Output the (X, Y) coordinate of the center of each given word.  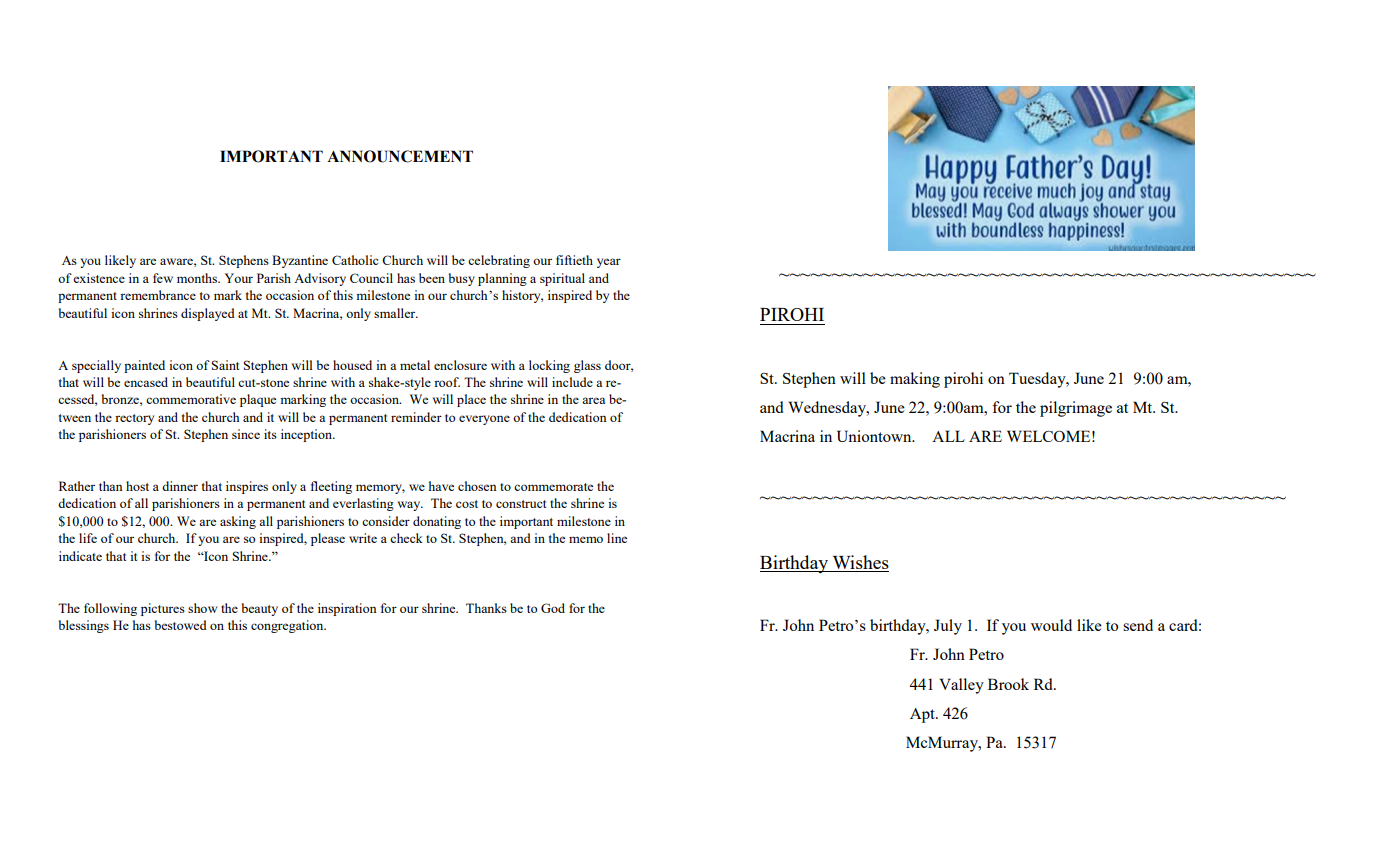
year (609, 263)
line (617, 538)
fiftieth (574, 260)
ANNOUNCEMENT (400, 156)
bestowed (181, 625)
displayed (208, 314)
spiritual (562, 279)
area (593, 400)
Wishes (861, 562)
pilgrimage (1076, 409)
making (915, 380)
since (246, 434)
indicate (80, 556)
